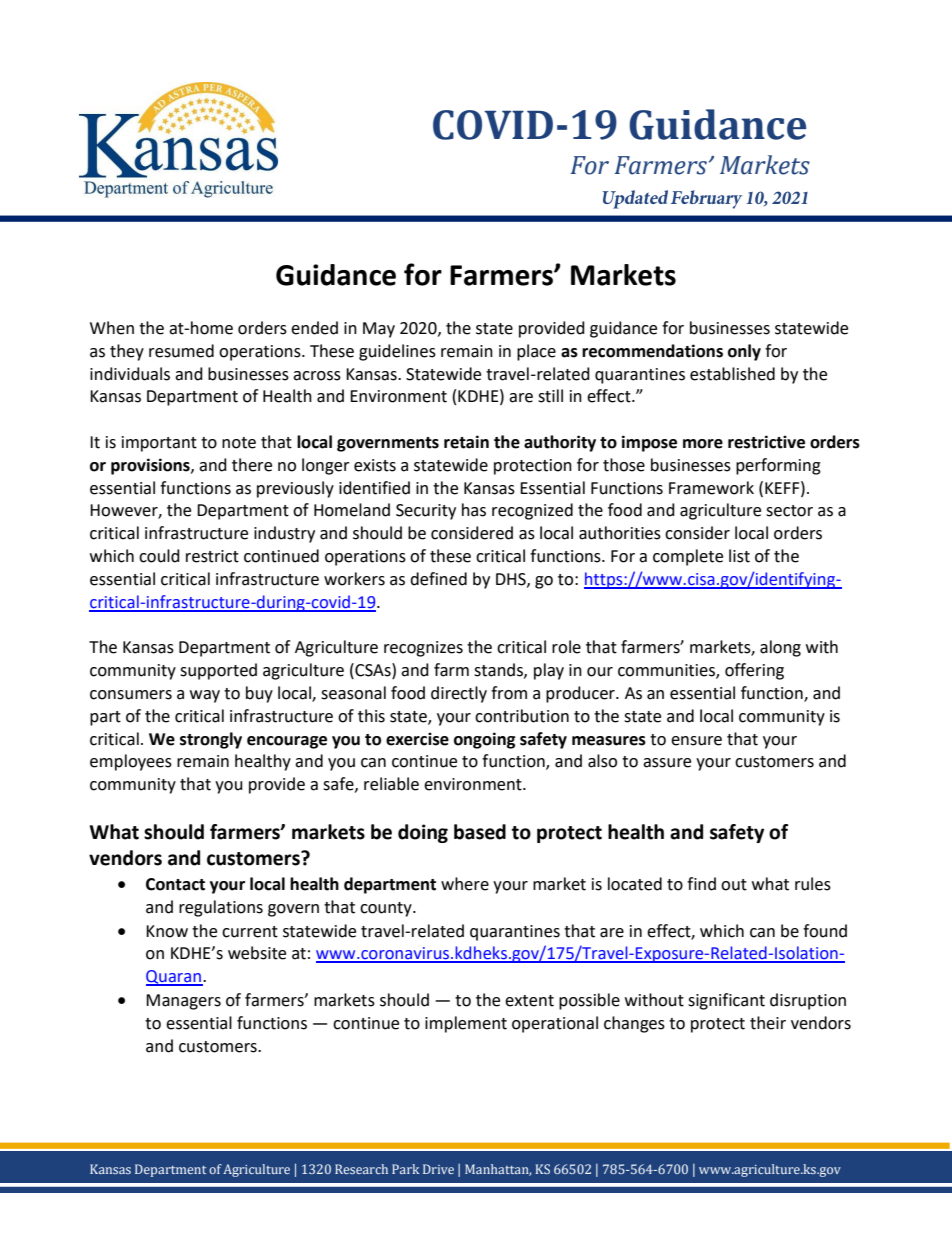 This page has height=1233, width=952. Describe the element at coordinates (183, 1002) in the page. I see `Managers` at that location.
